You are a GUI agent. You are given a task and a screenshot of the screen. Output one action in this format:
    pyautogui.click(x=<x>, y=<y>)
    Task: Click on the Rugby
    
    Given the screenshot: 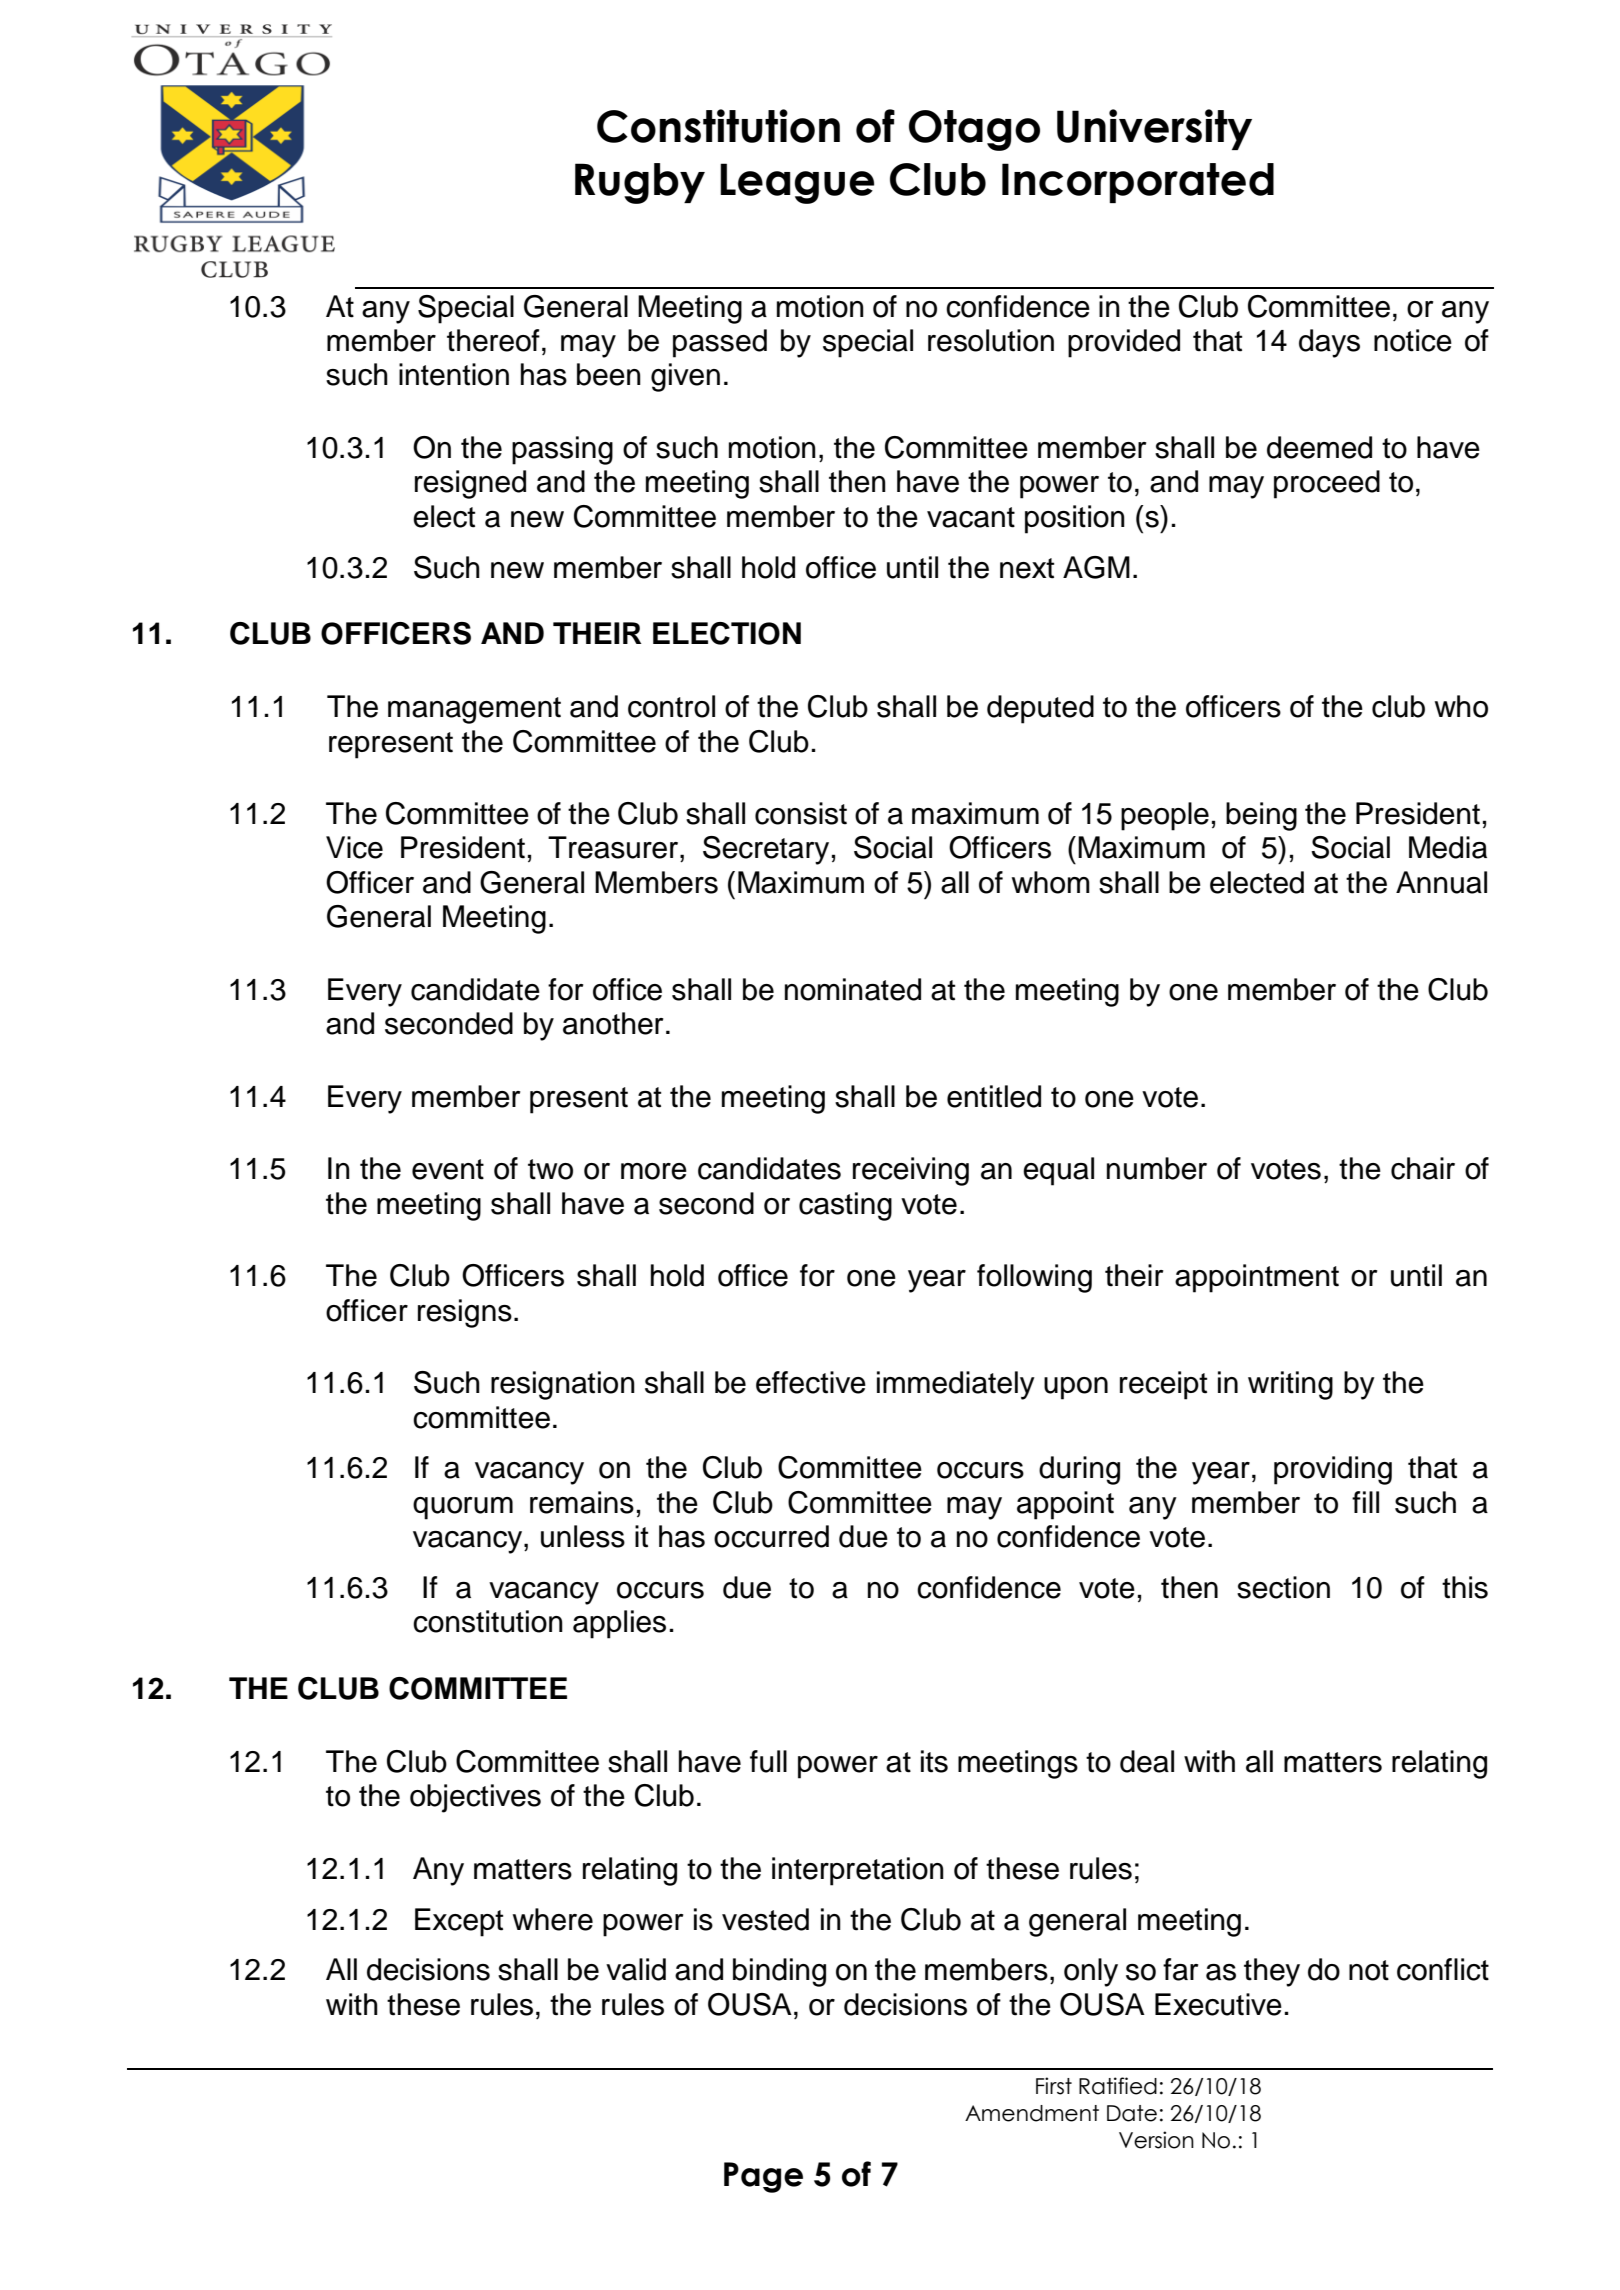 What is the action you would take?
    pyautogui.click(x=640, y=183)
